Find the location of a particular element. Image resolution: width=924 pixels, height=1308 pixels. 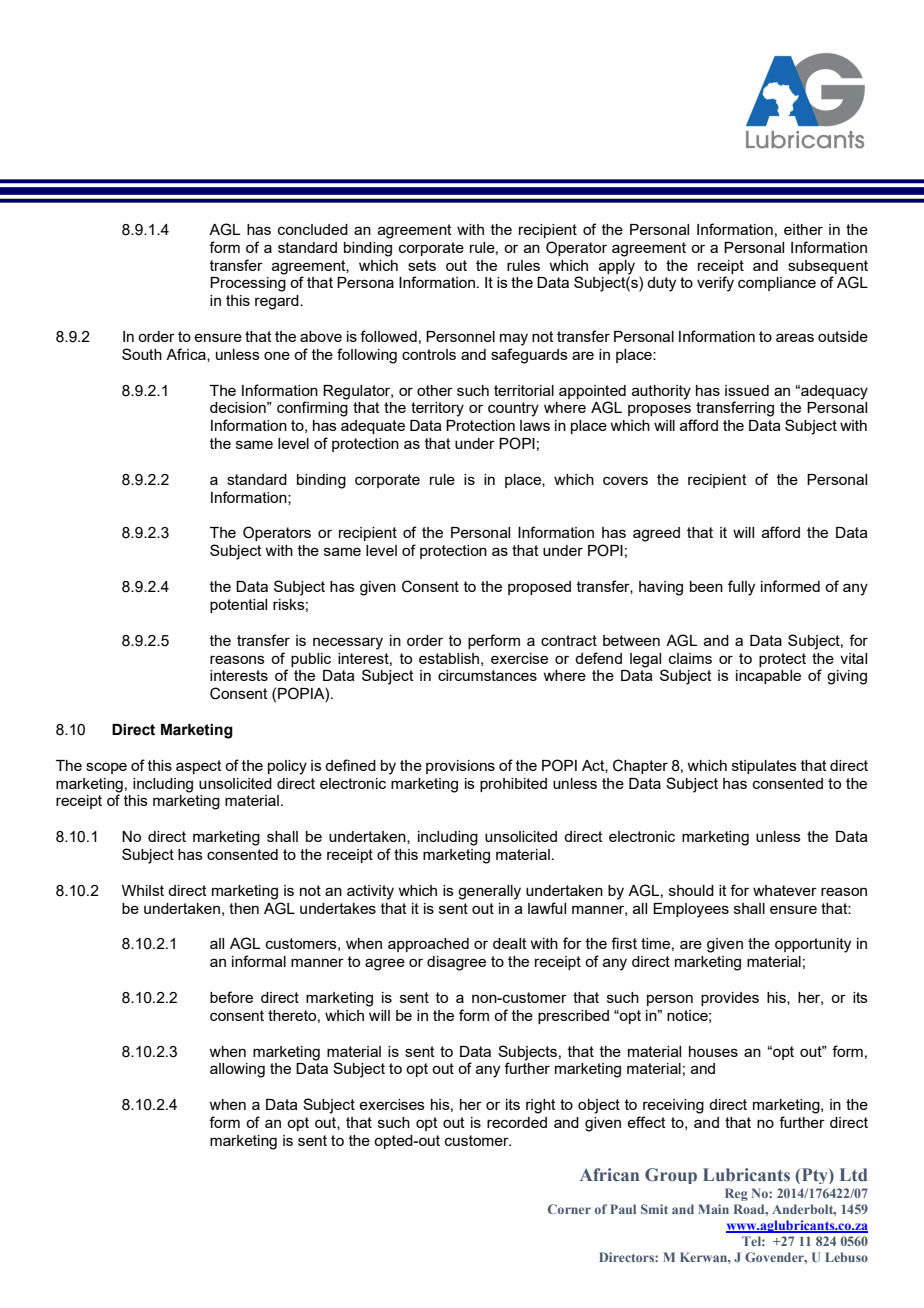

sets is located at coordinates (422, 265).
